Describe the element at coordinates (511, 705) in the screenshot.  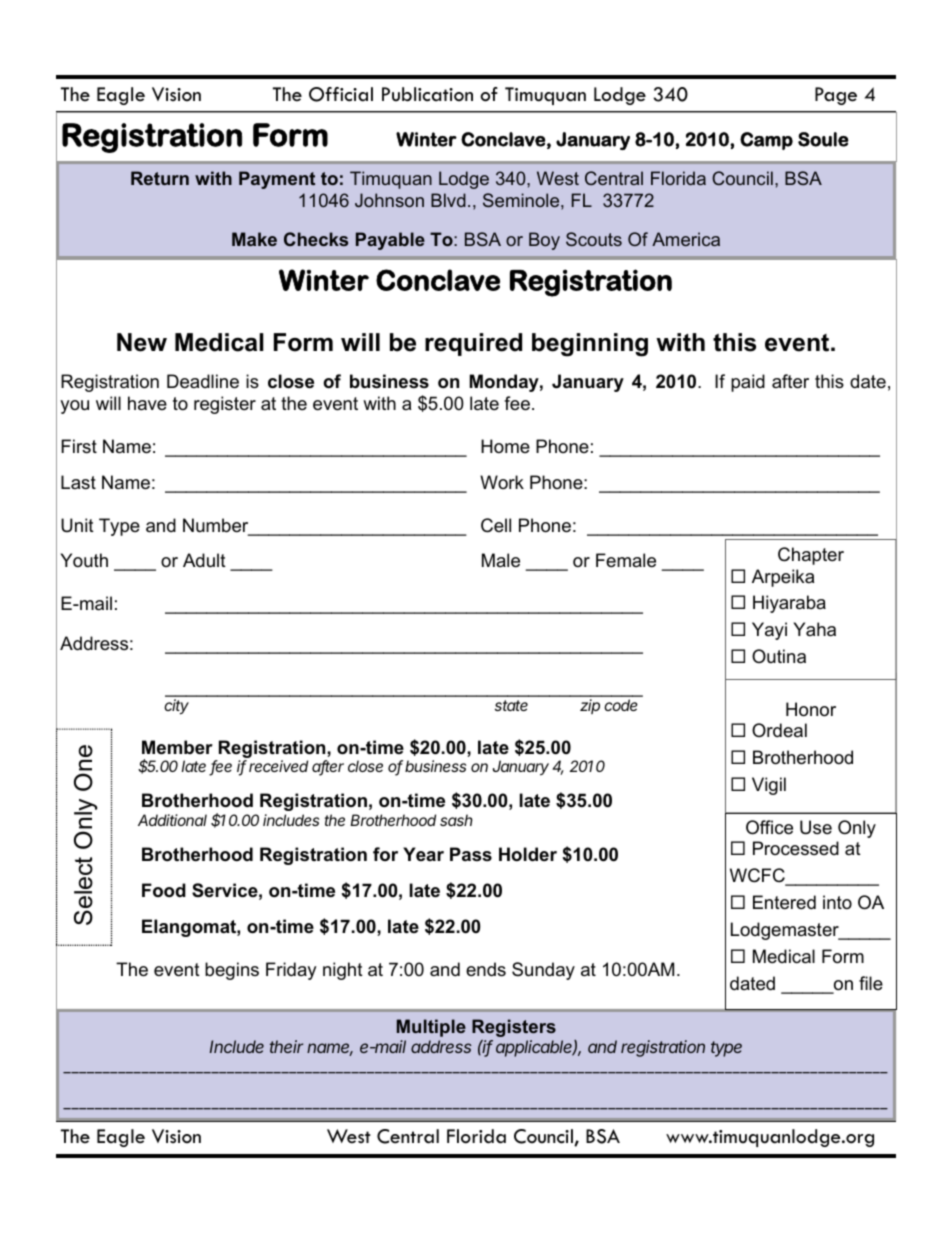
I see `state` at that location.
